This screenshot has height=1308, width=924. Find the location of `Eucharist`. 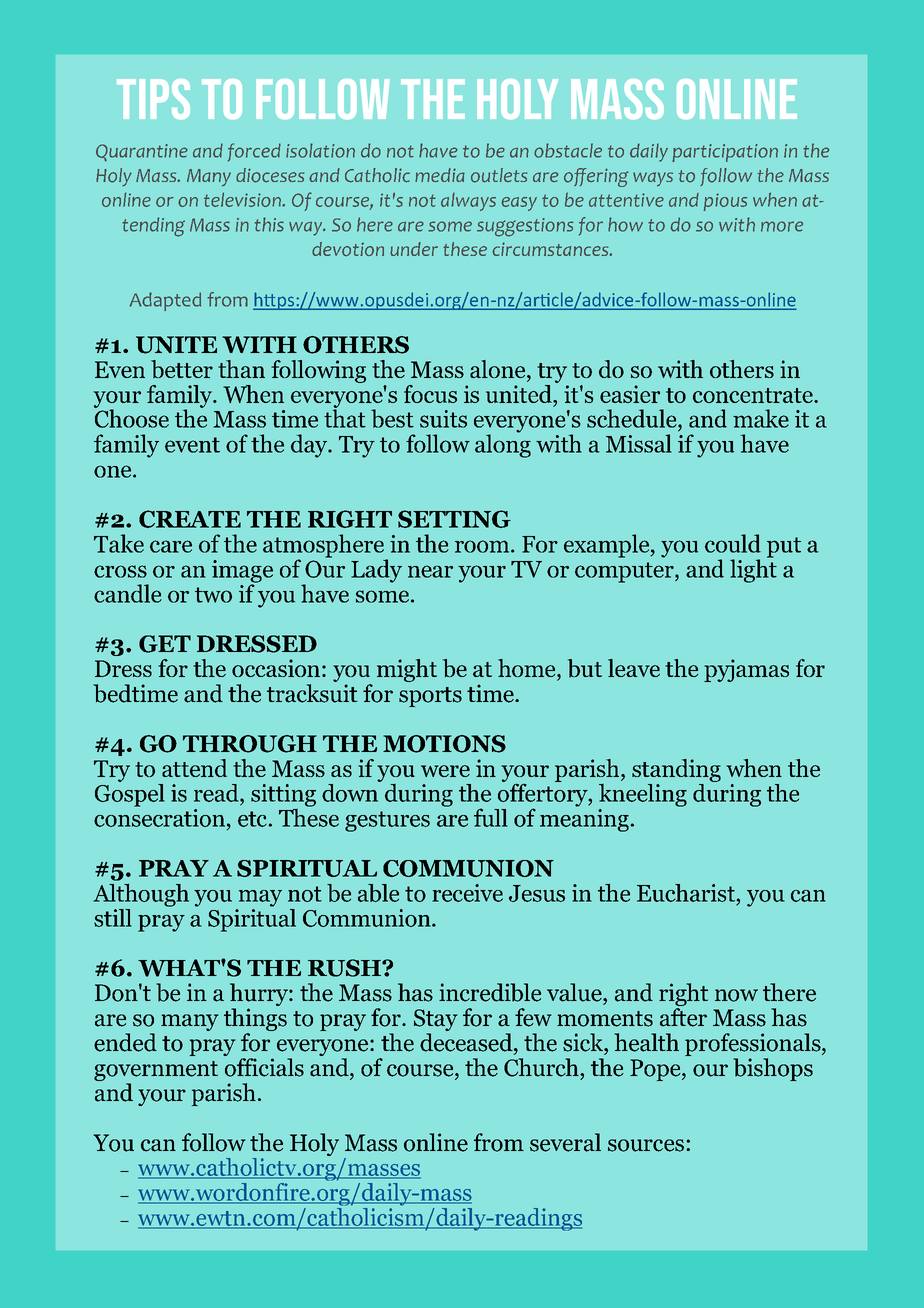

Eucharist is located at coordinates (686, 893).
